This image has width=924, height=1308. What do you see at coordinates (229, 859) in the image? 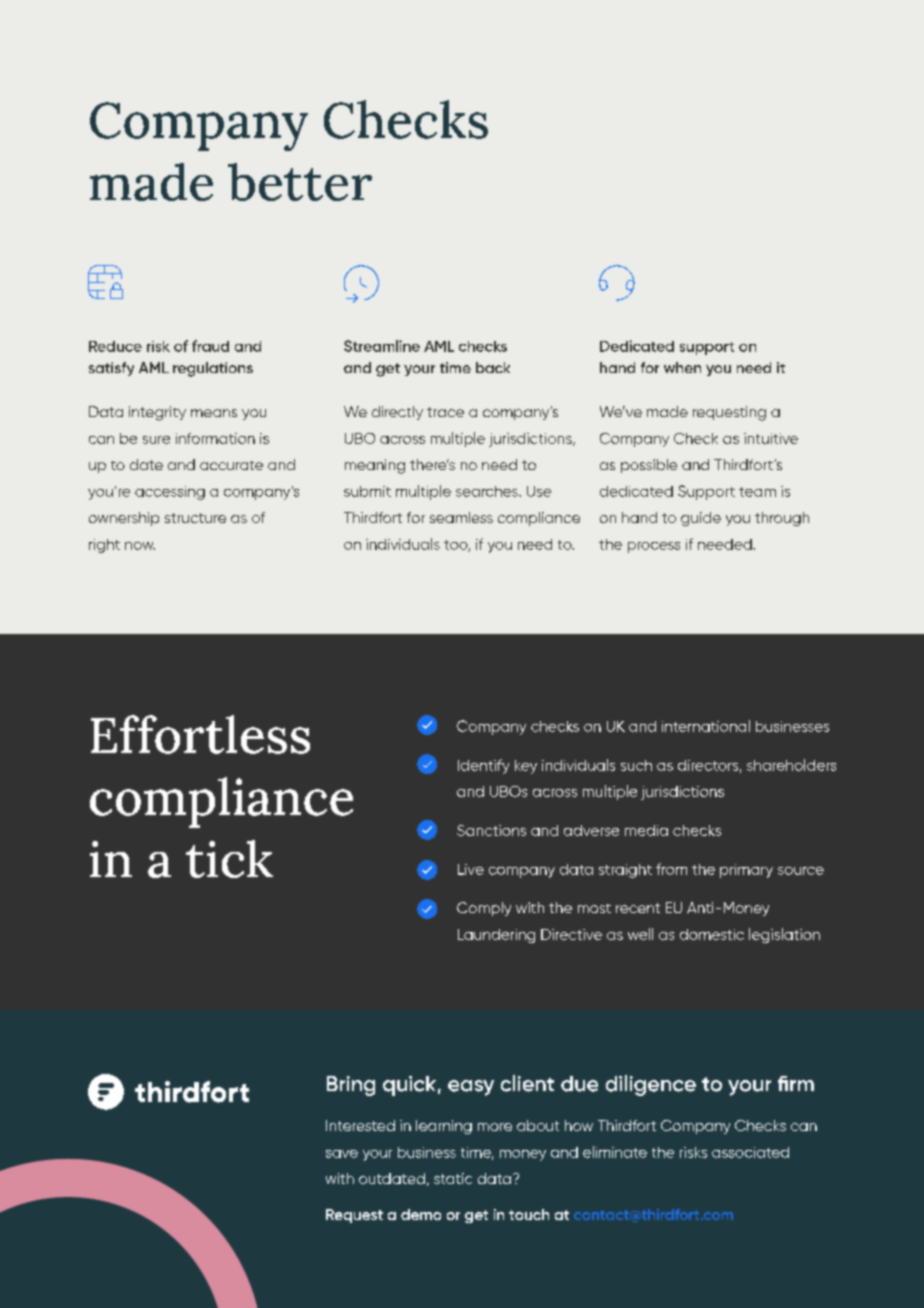
I see `tick` at bounding box center [229, 859].
